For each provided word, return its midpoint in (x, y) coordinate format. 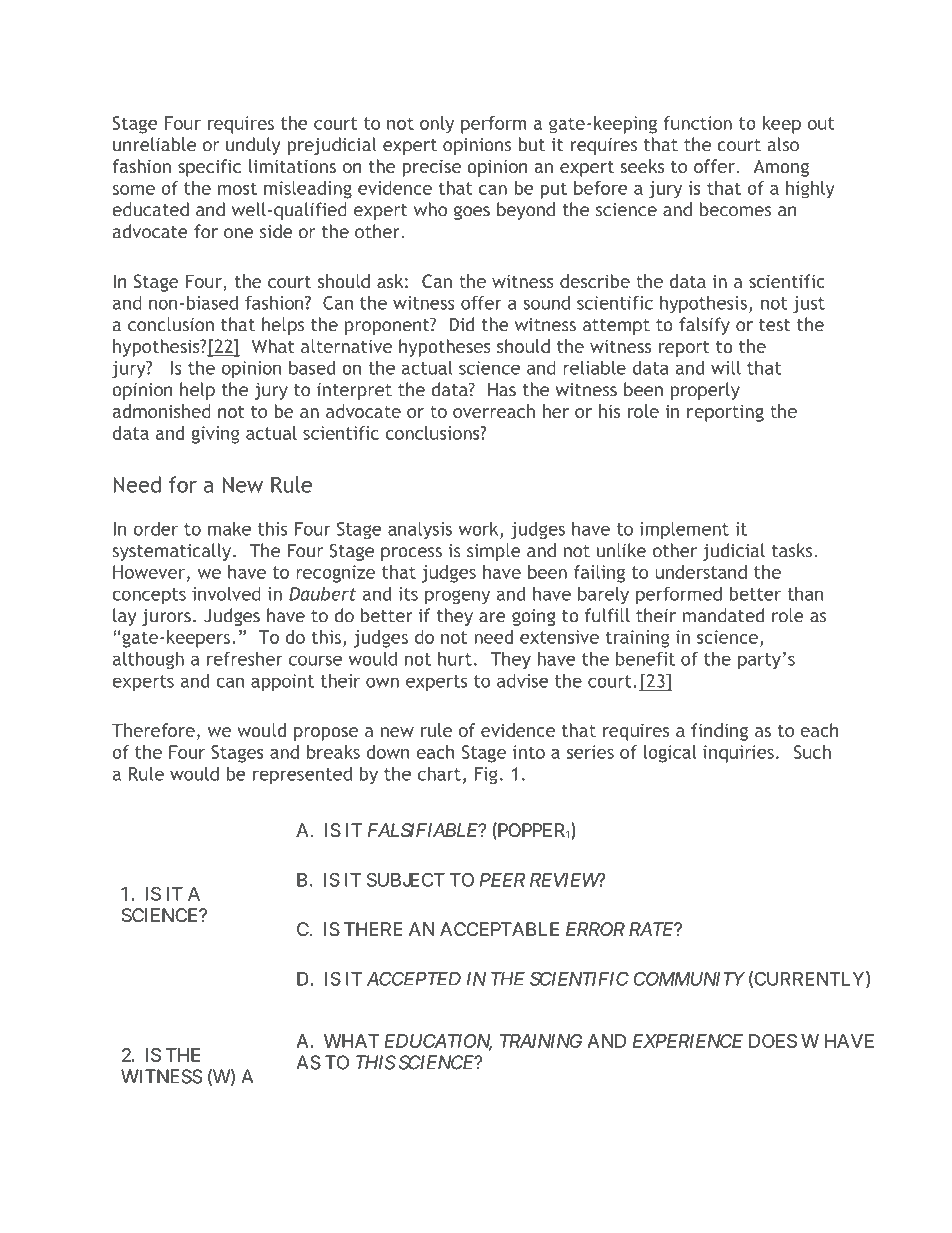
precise (431, 168)
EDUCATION (438, 1042)
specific (209, 168)
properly (705, 391)
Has (502, 390)
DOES (773, 1041)
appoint (282, 683)
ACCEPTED (414, 978)
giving (216, 435)
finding (719, 732)
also (783, 144)
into (529, 752)
